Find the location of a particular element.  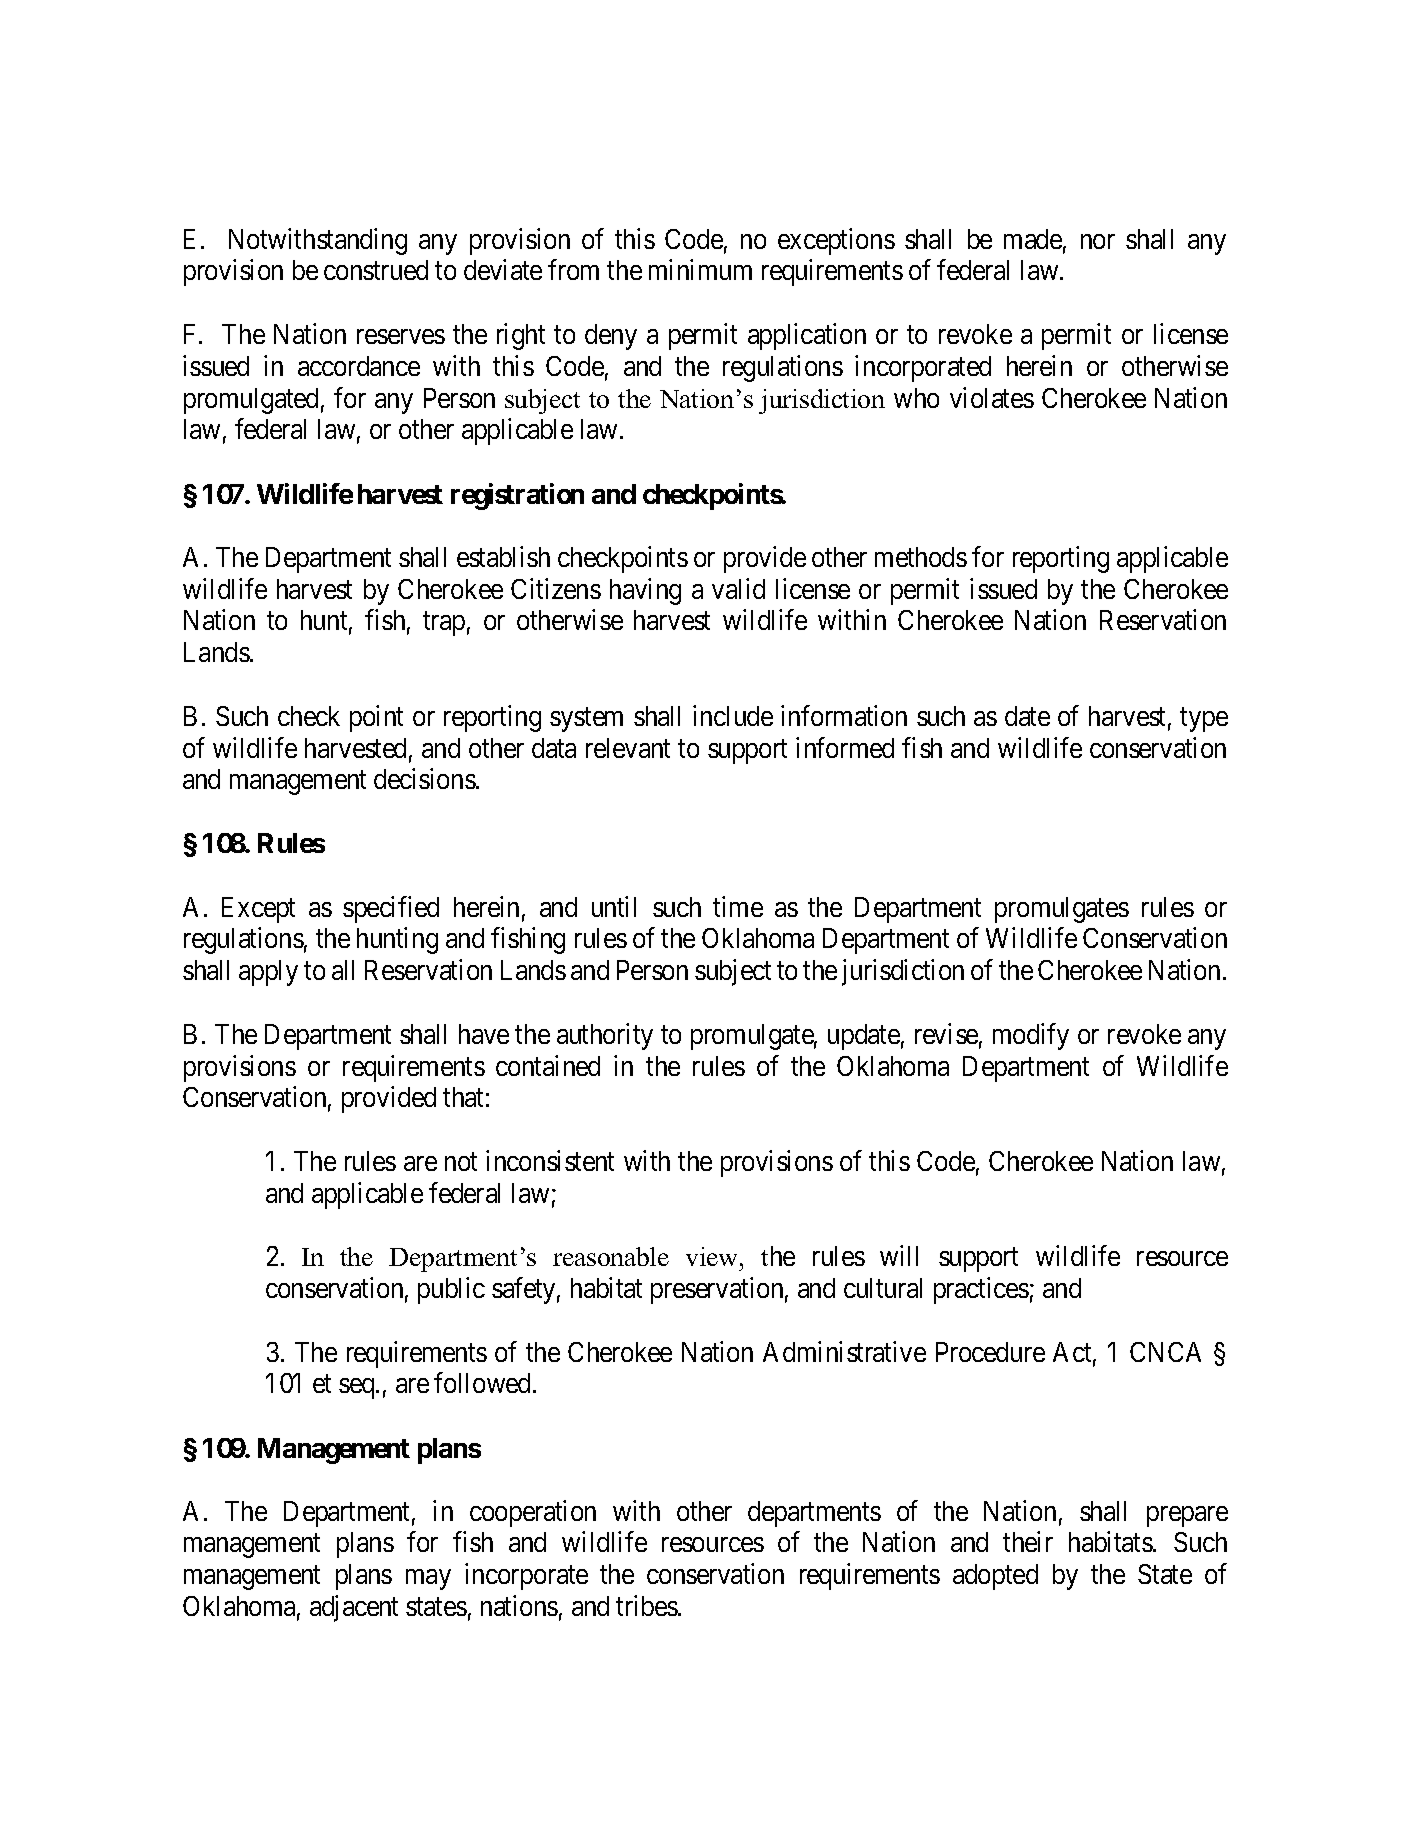

construed is located at coordinates (376, 270).
